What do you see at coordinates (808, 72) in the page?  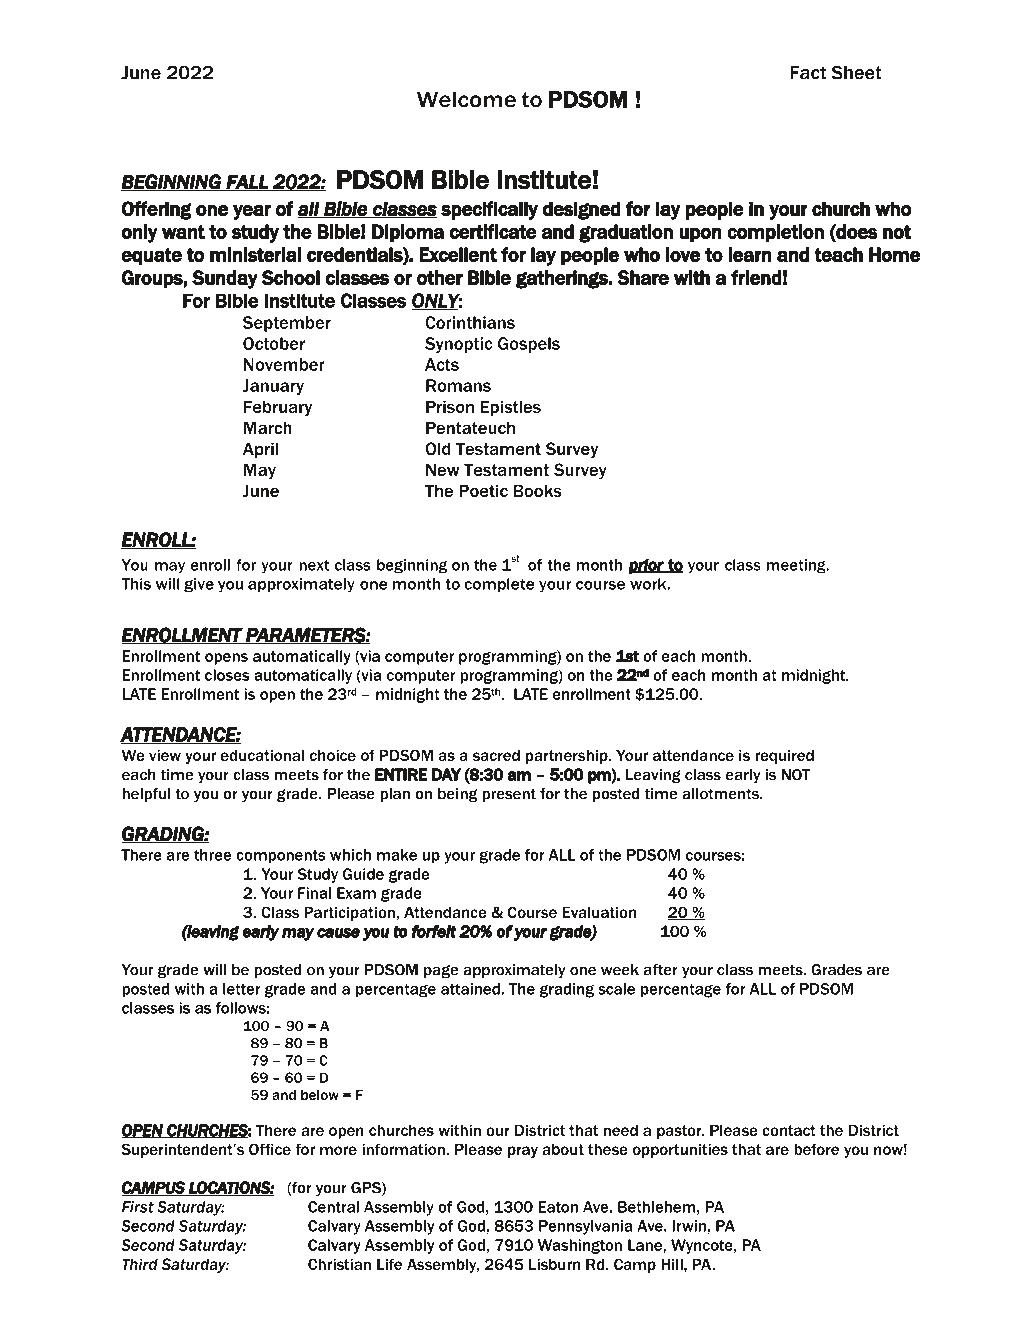 I see `Fact` at bounding box center [808, 72].
